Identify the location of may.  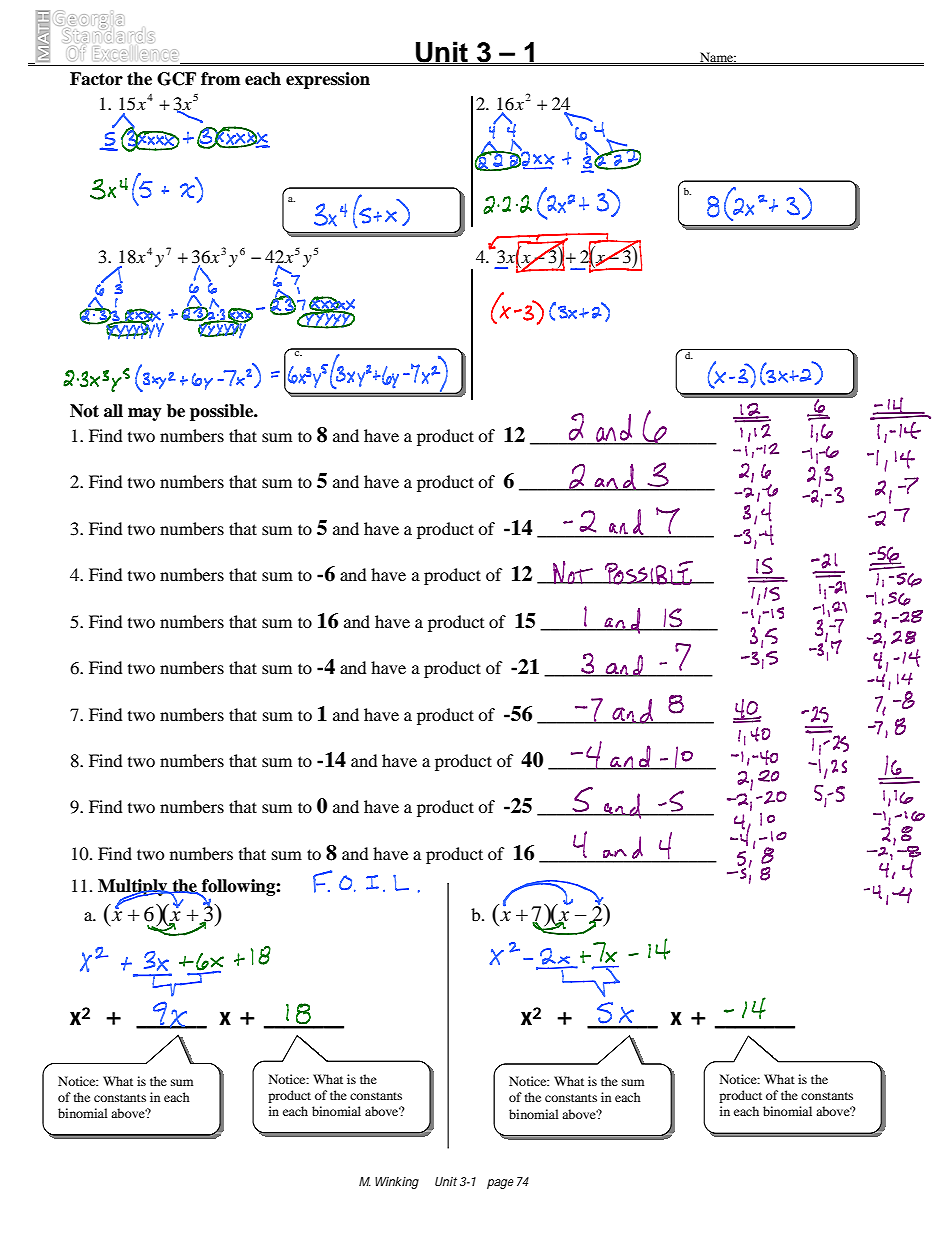
(145, 414).
